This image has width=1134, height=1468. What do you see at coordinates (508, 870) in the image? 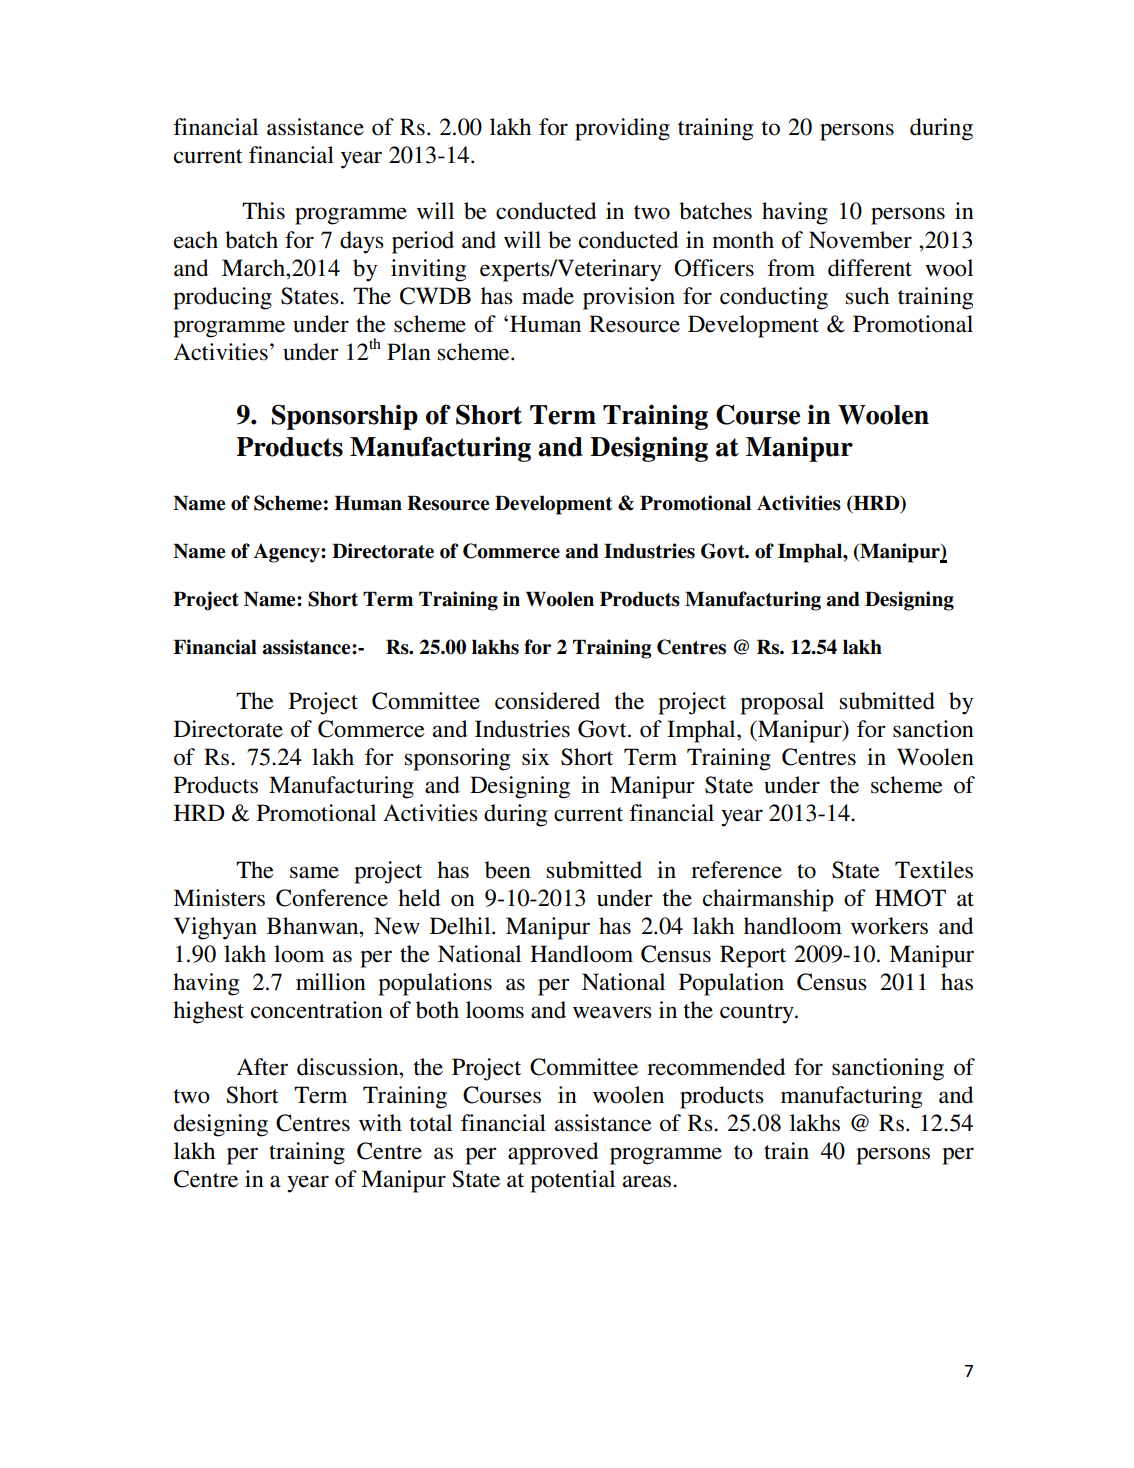
I see `been` at bounding box center [508, 870].
